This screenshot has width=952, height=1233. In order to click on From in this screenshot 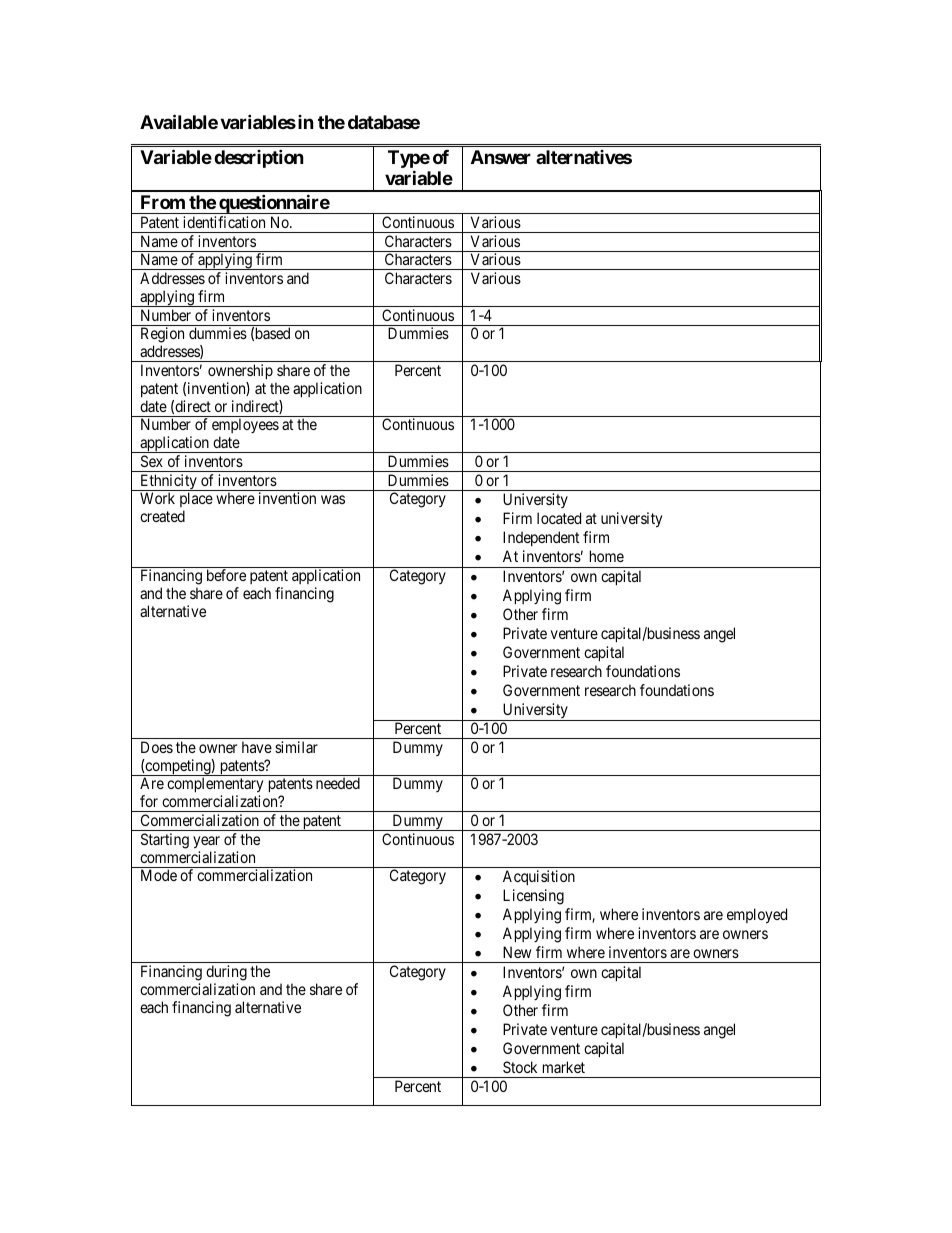, I will do `click(163, 202)`.
